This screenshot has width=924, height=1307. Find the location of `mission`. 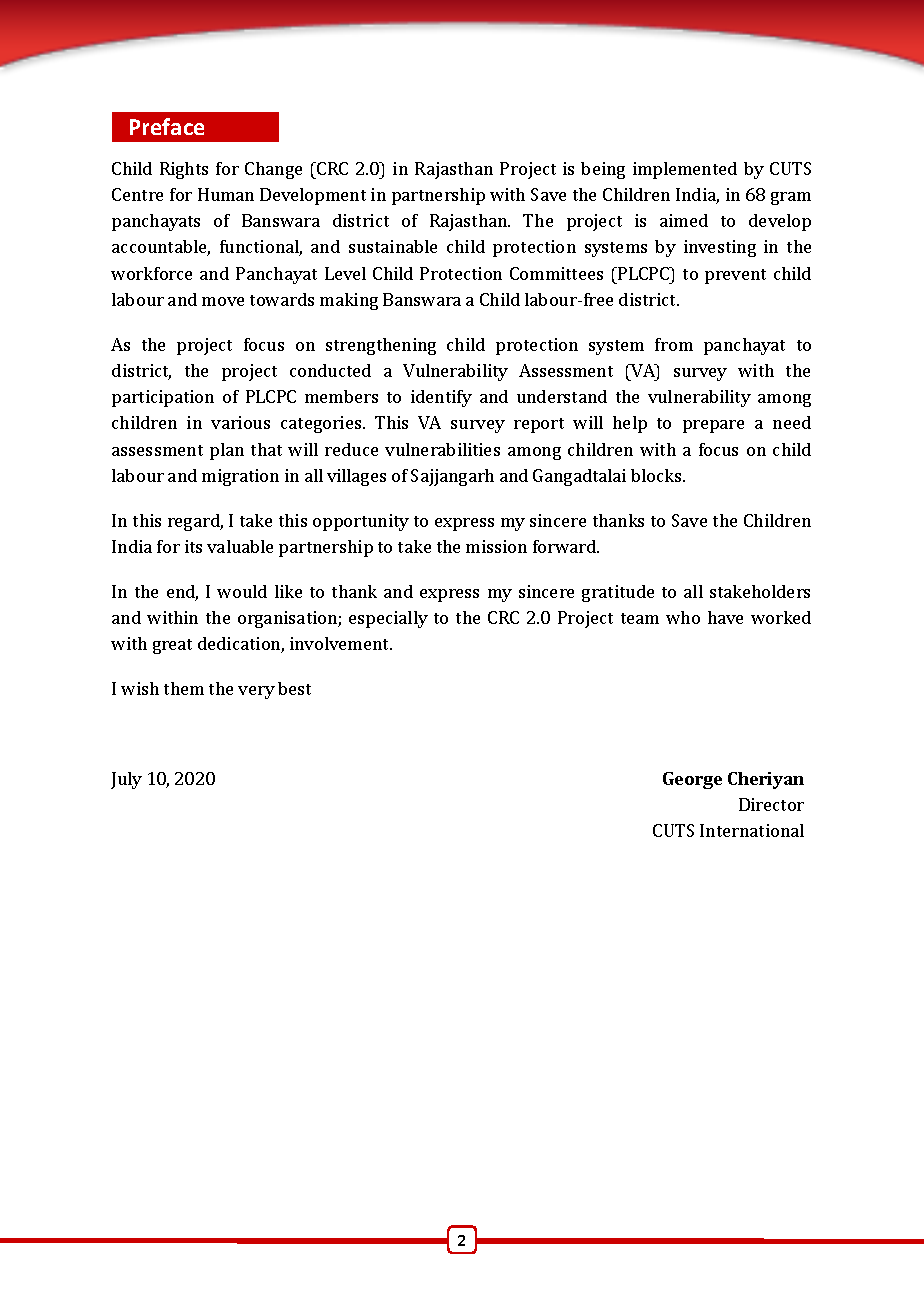

mission is located at coordinates (496, 546).
